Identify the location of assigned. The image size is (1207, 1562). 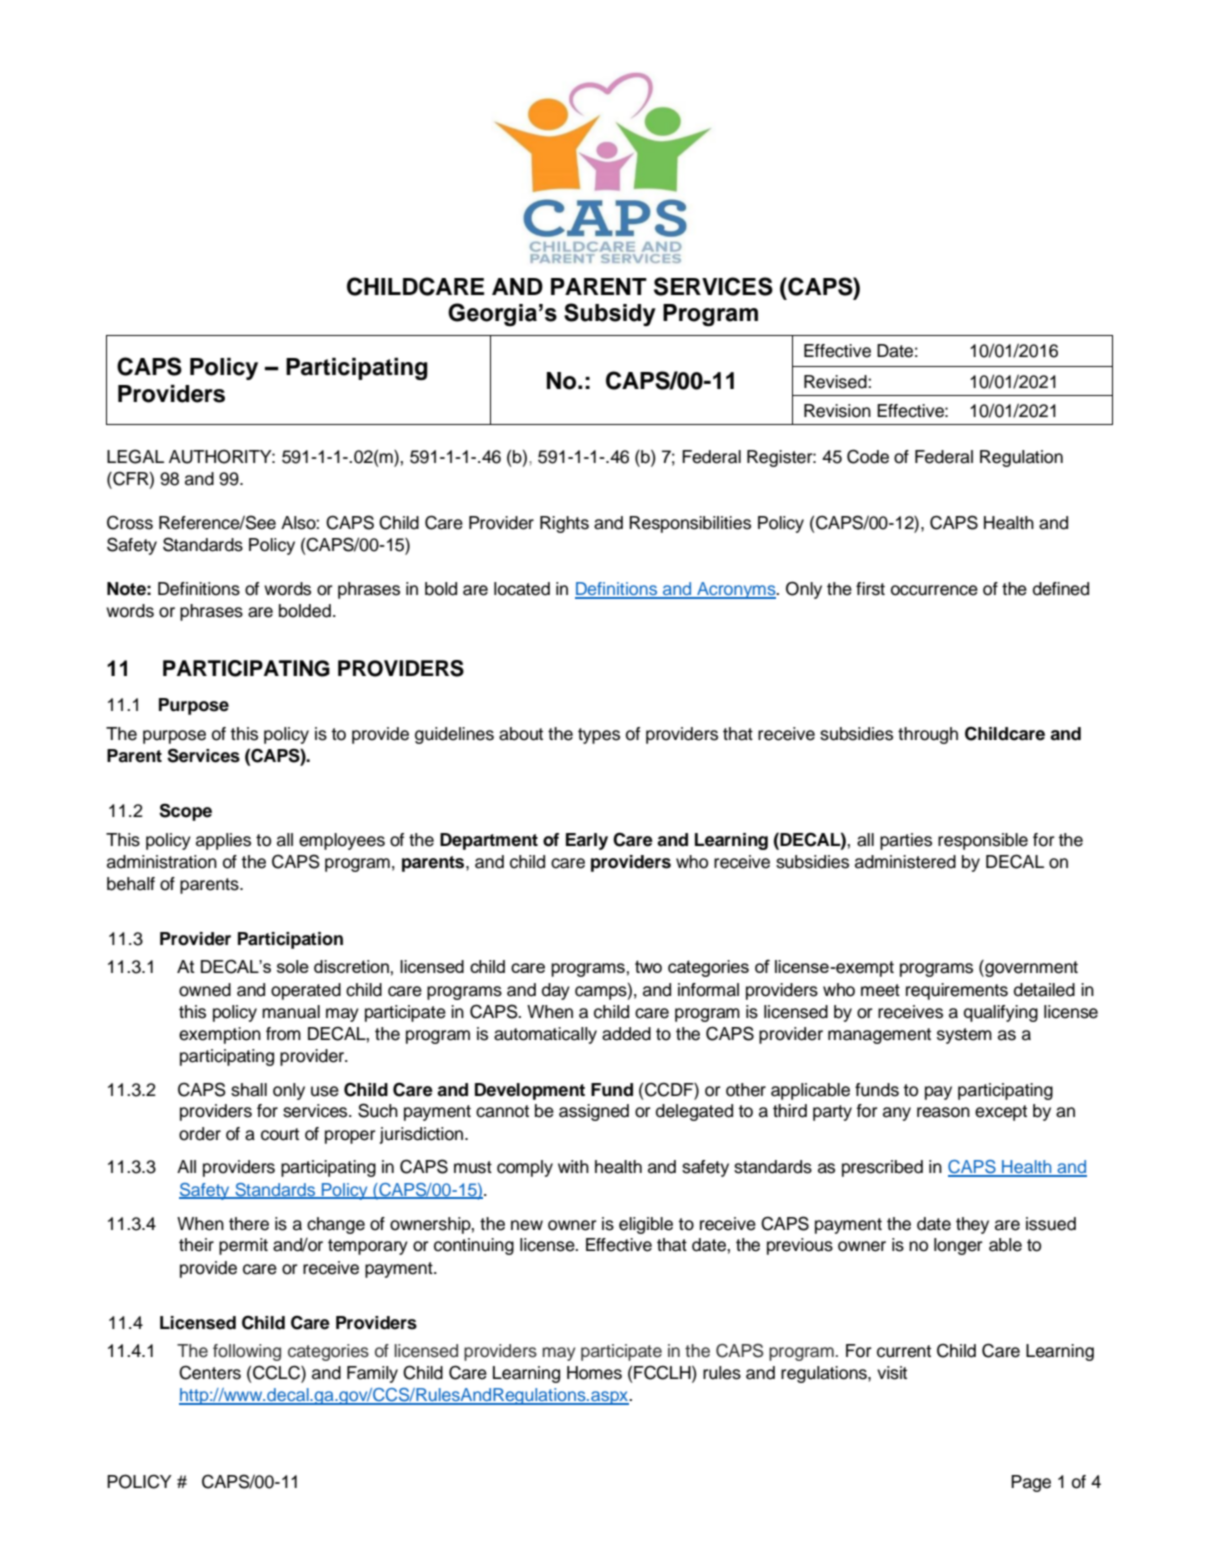
(594, 1112).
